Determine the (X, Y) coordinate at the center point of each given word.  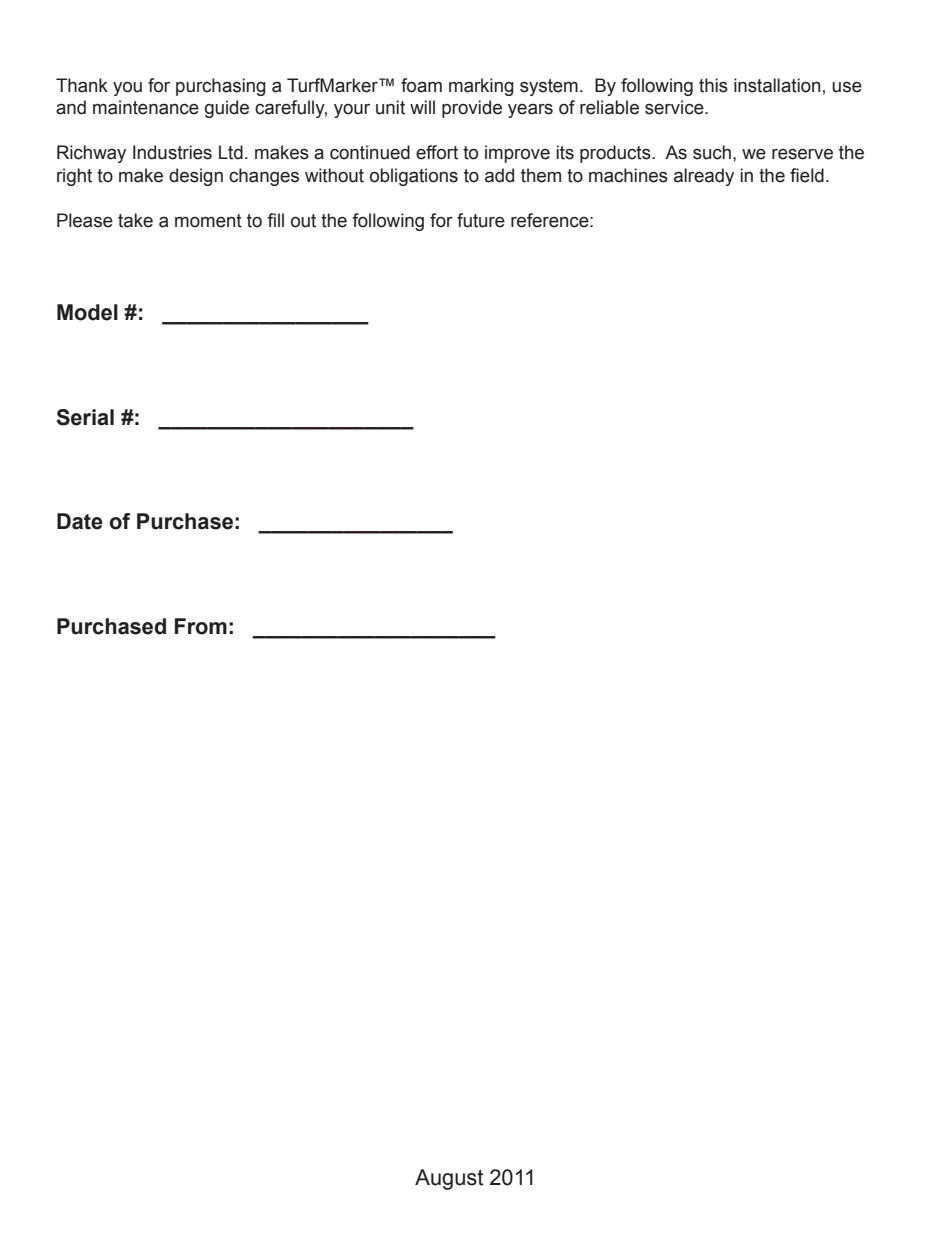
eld (812, 175)
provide (472, 109)
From (201, 626)
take (135, 220)
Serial (85, 417)
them (541, 175)
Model (87, 312)
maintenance (146, 107)
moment (208, 221)
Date (80, 521)
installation (777, 85)
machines (628, 175)
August (449, 1179)
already (704, 177)
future (481, 220)
